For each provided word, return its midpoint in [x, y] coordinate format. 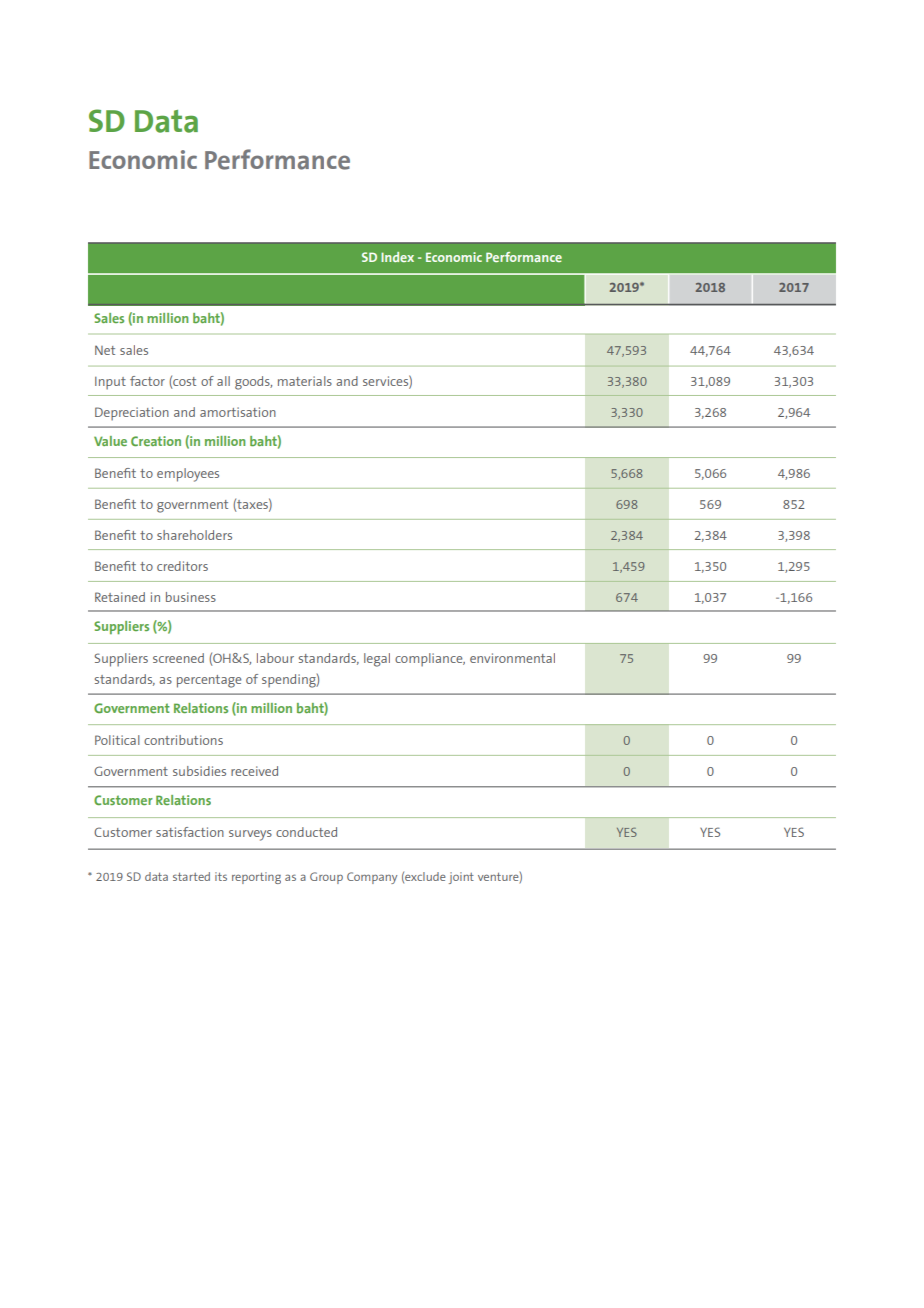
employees [188, 475]
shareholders [194, 535]
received [254, 771]
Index [397, 257]
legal [377, 660]
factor [147, 381]
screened [178, 658]
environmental [512, 658]
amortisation [238, 412]
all [223, 381]
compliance [430, 660]
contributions [183, 740]
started [191, 876]
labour [275, 658]
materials [305, 381]
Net [105, 350]
